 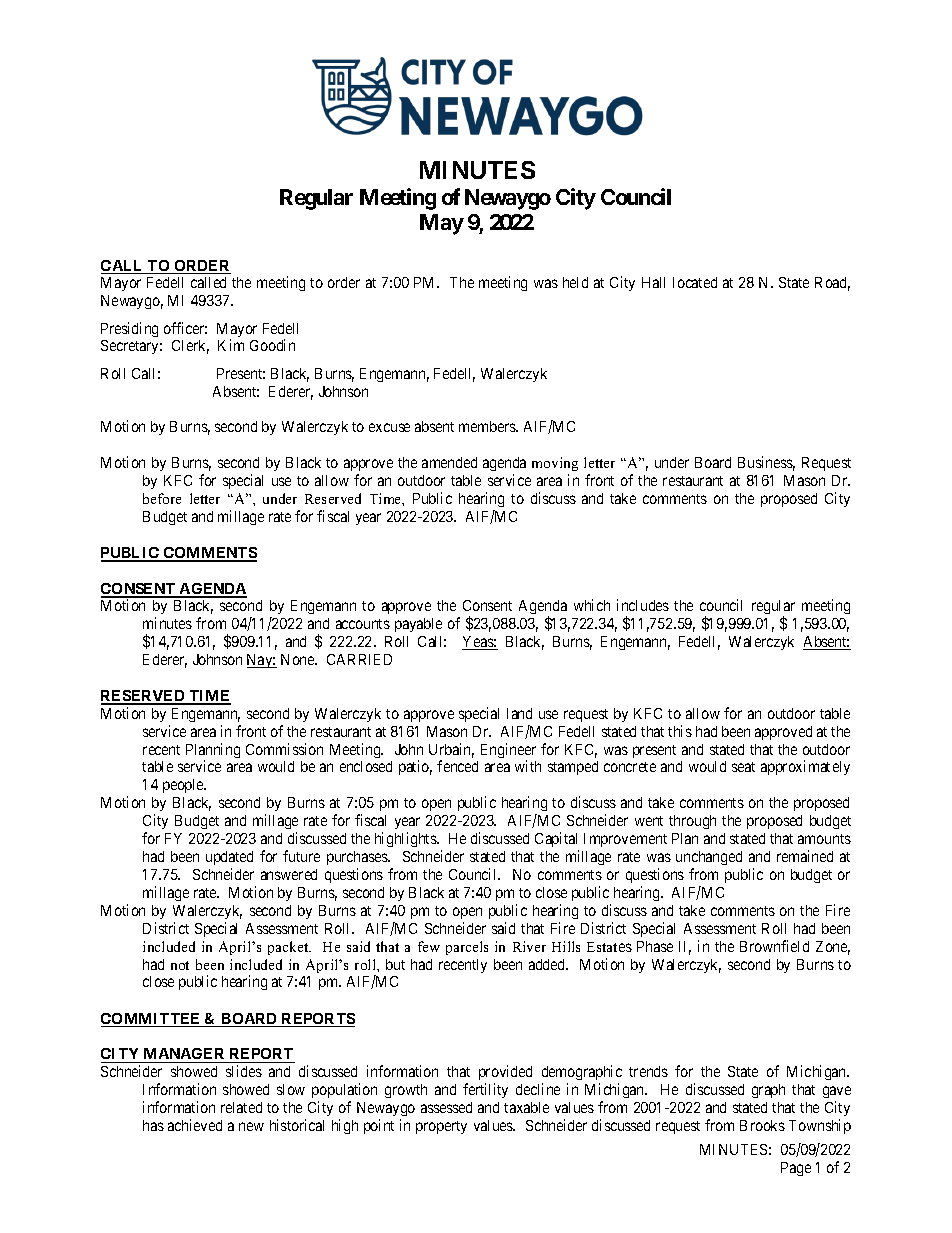 I want to click on Kim, so click(x=231, y=345).
